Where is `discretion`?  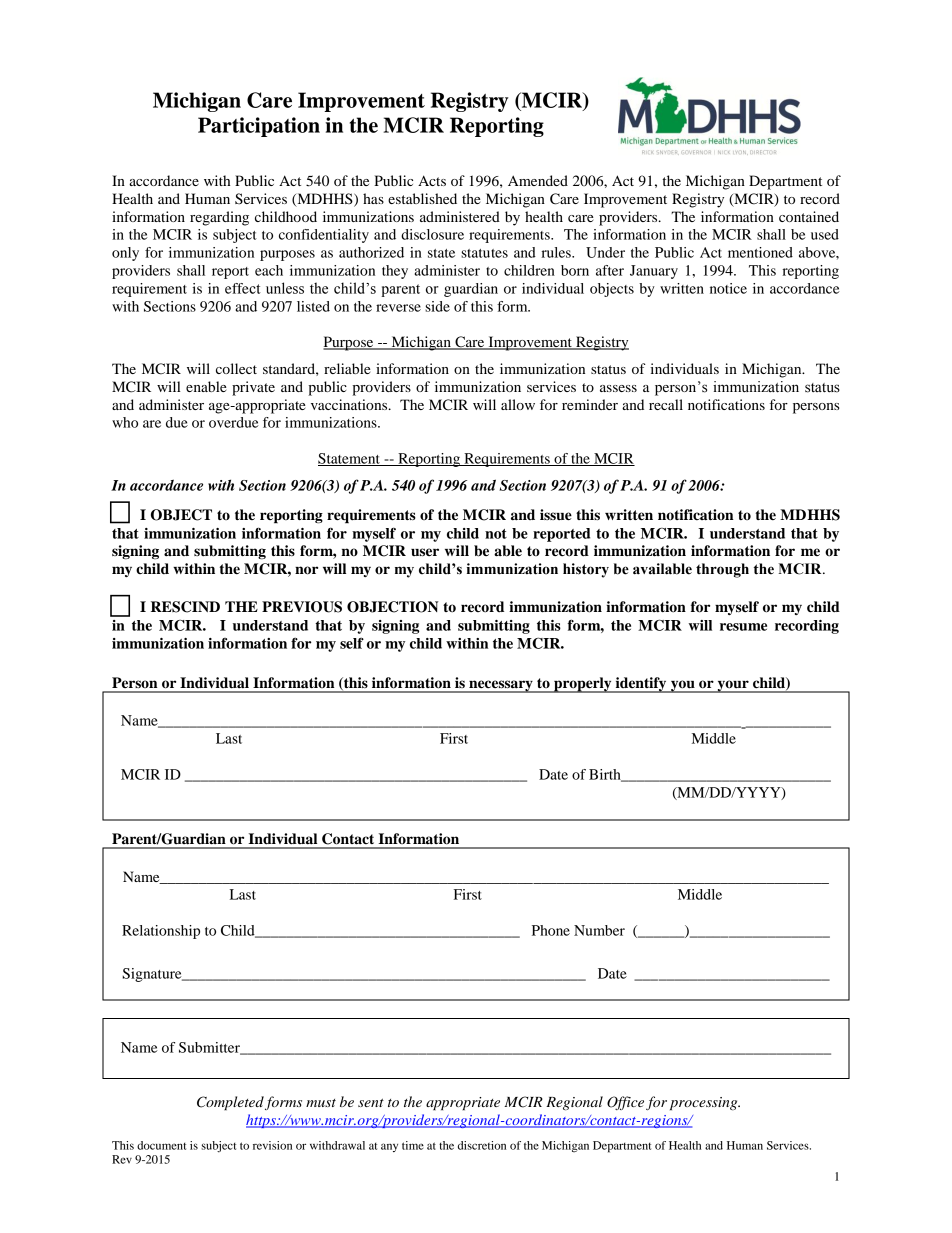 discretion is located at coordinates (482, 1145).
